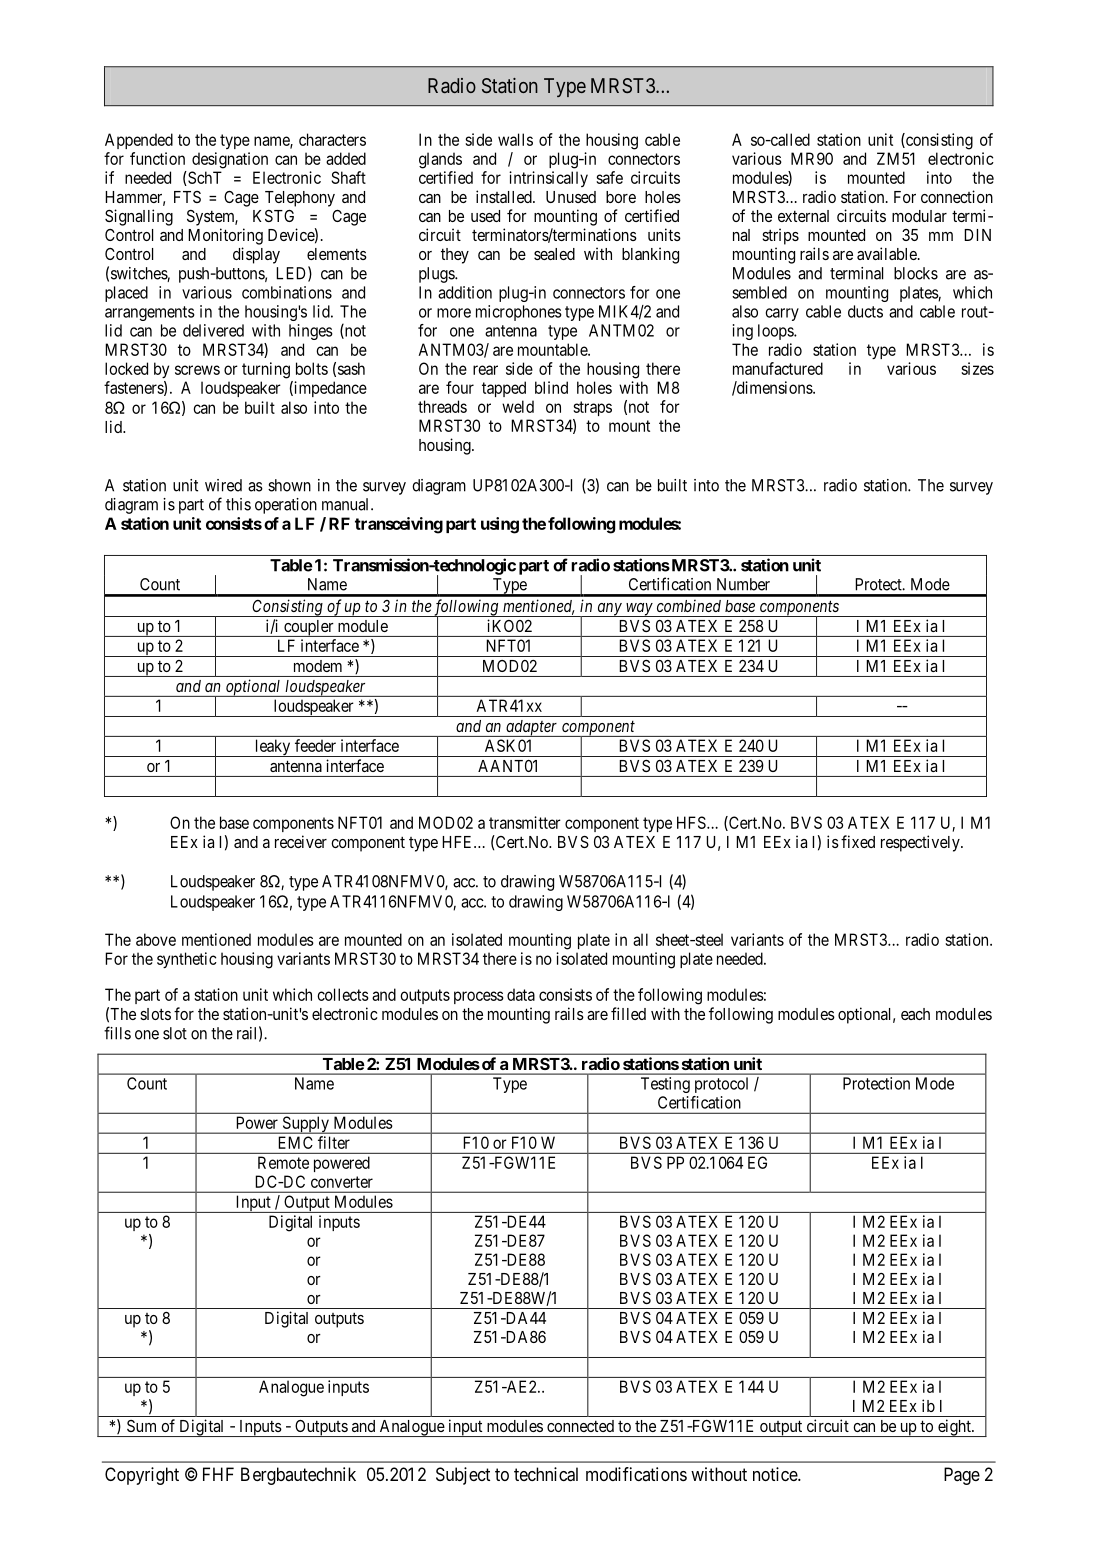 This document has height=1552, width=1097. Describe the element at coordinates (609, 610) in the document. I see `any` at that location.
